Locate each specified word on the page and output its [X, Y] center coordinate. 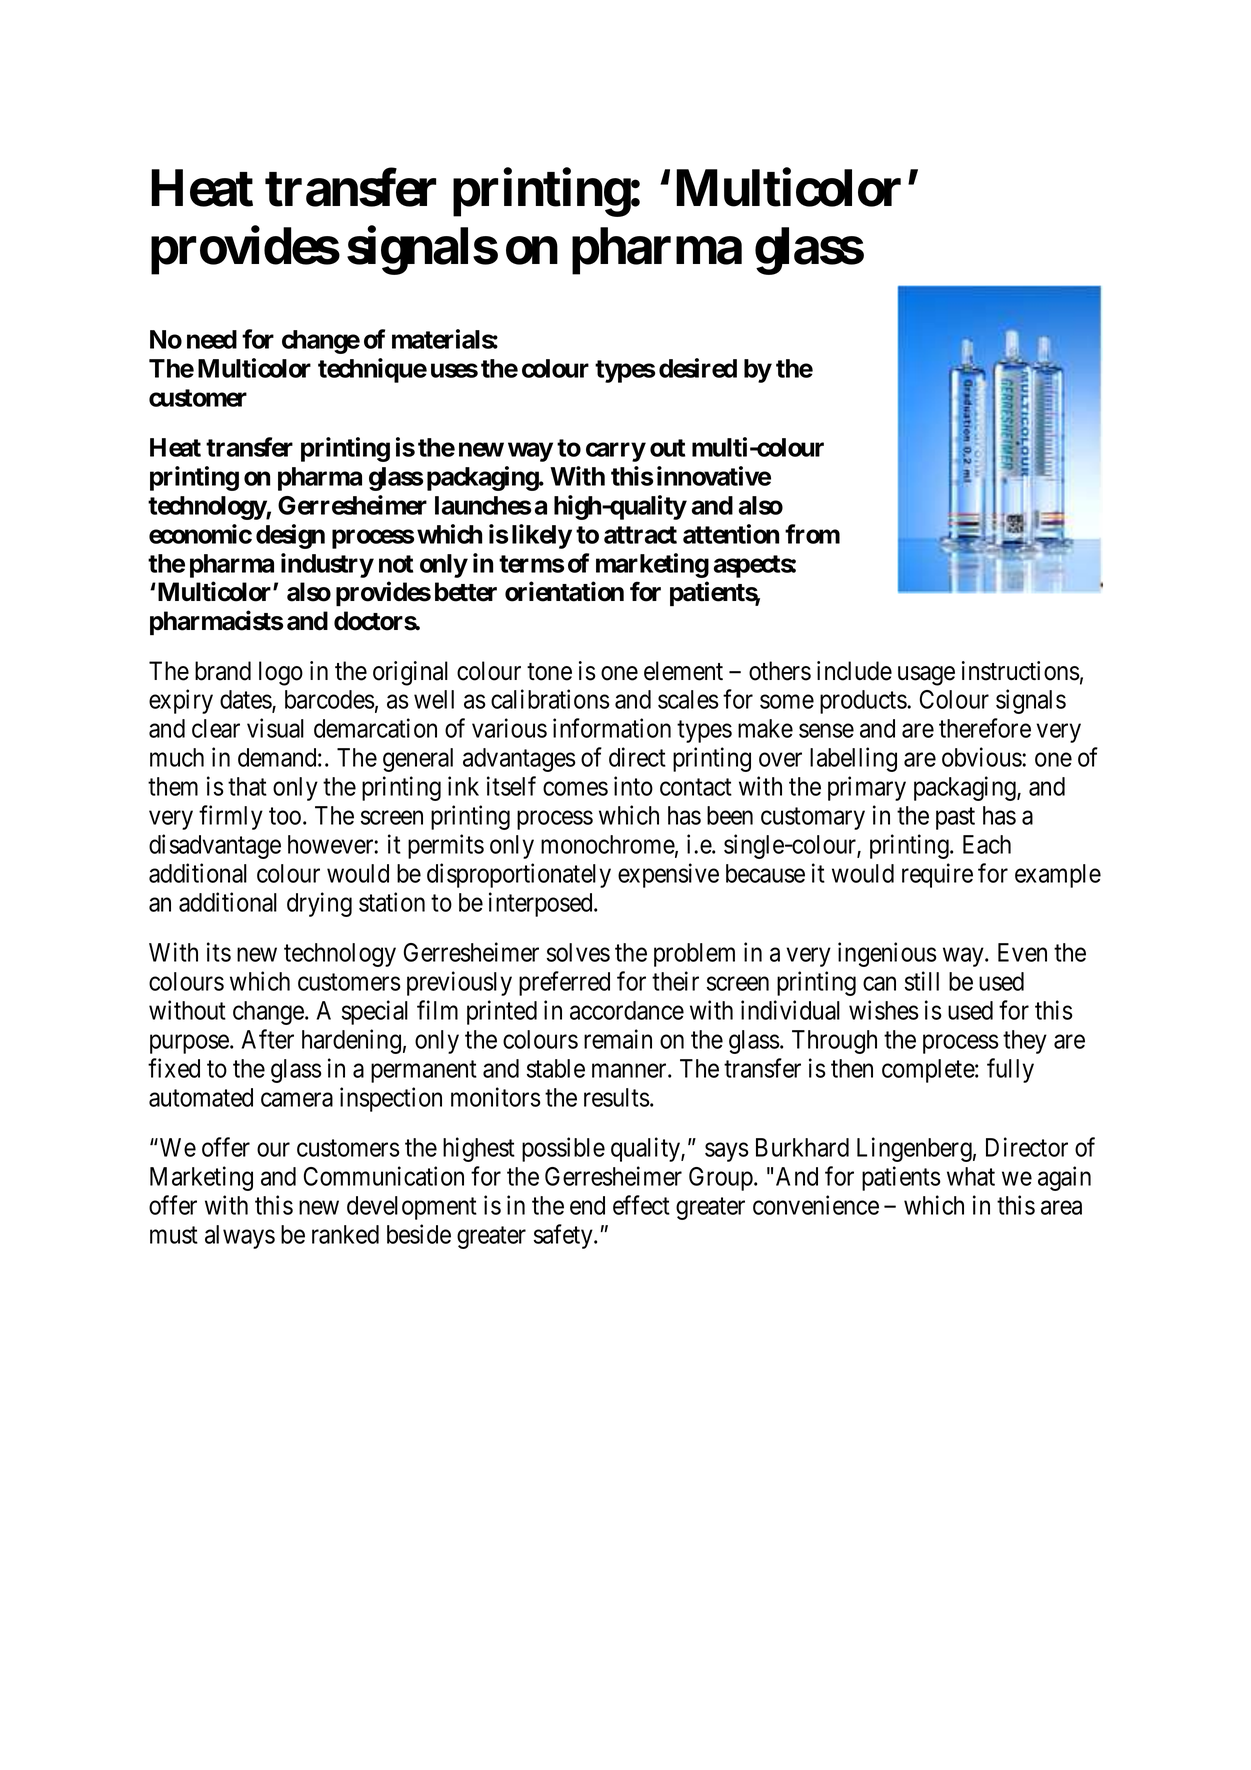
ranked [345, 1234]
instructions [1021, 671]
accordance [627, 1010]
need [212, 339]
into [633, 786]
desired [698, 368]
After [268, 1039]
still [922, 981]
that [247, 786]
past [955, 819]
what [971, 1176]
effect [641, 1205]
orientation [564, 591]
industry [327, 565]
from [812, 534]
